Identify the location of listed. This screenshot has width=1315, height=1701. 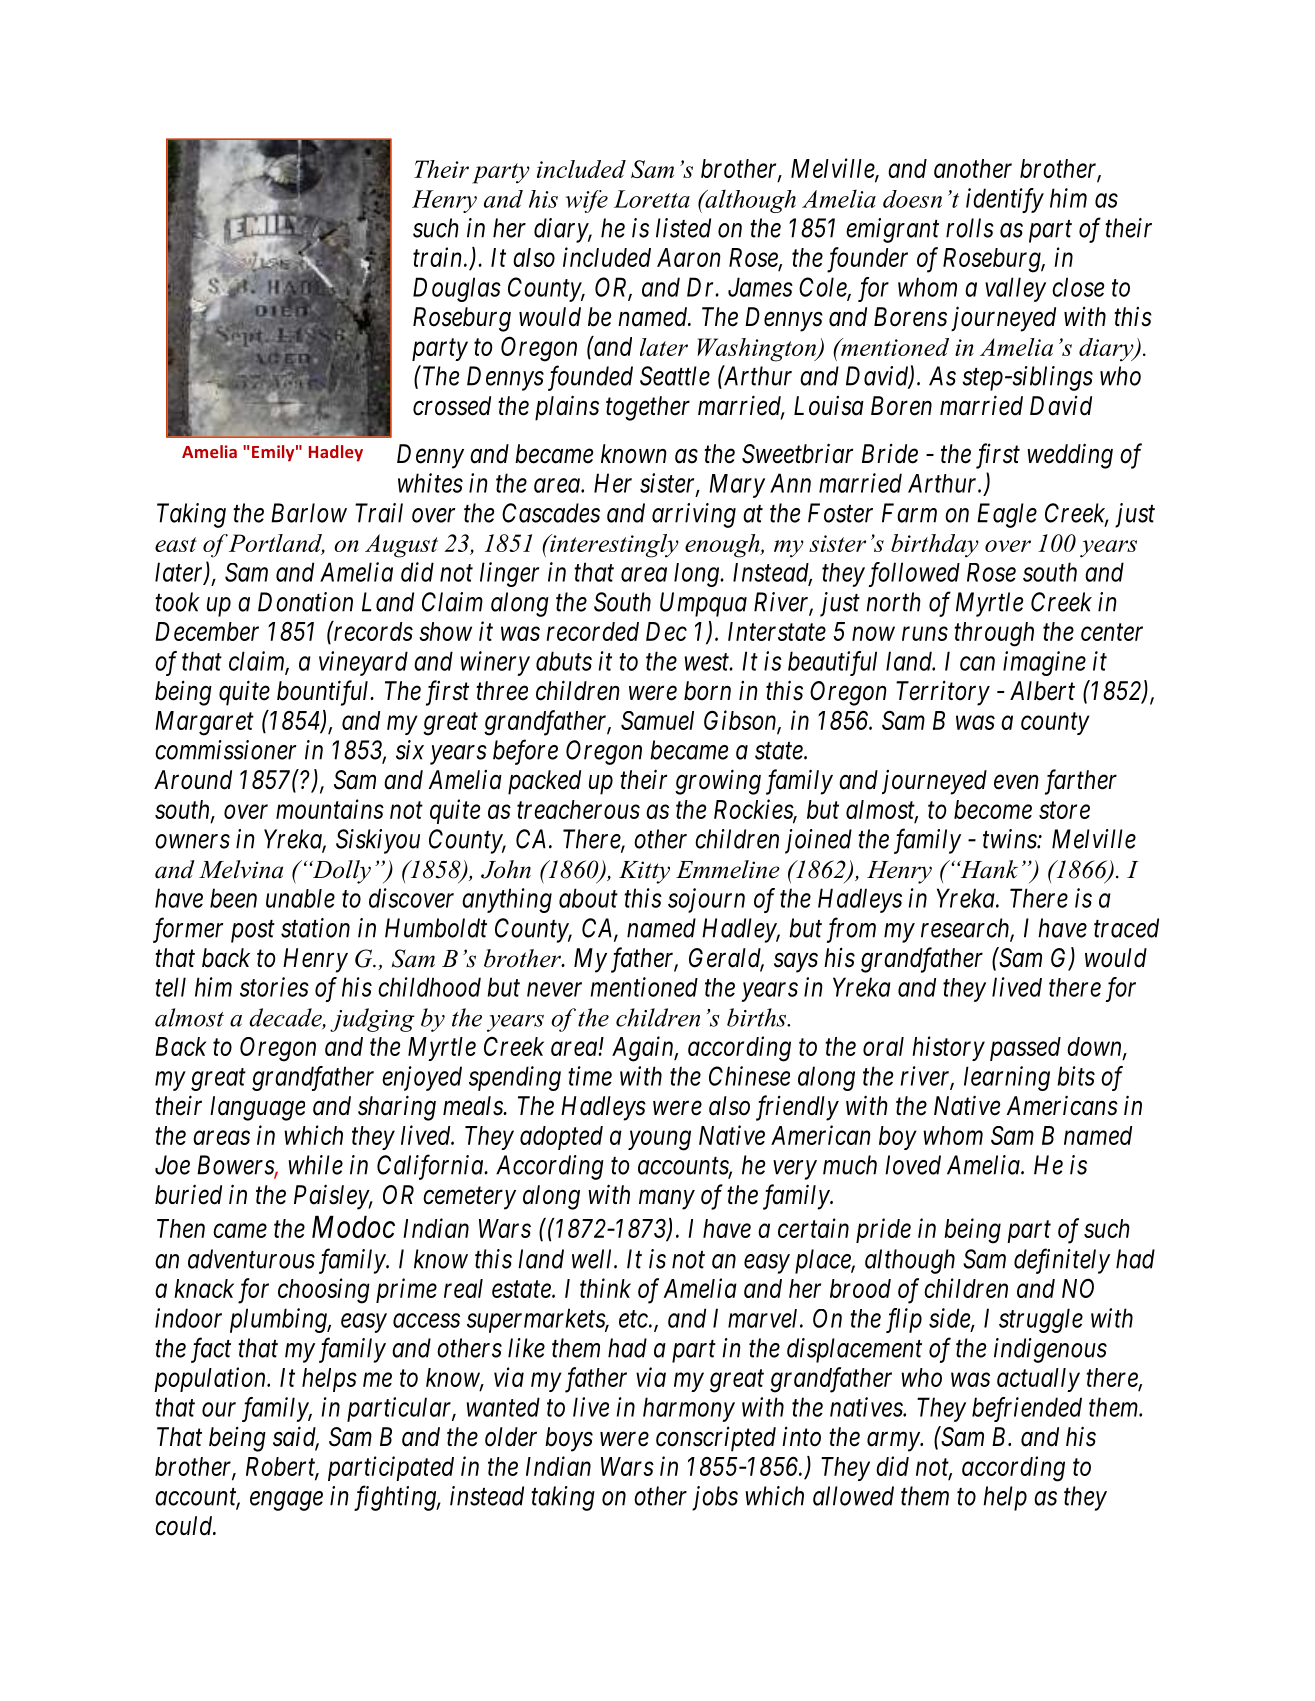
(683, 228).
